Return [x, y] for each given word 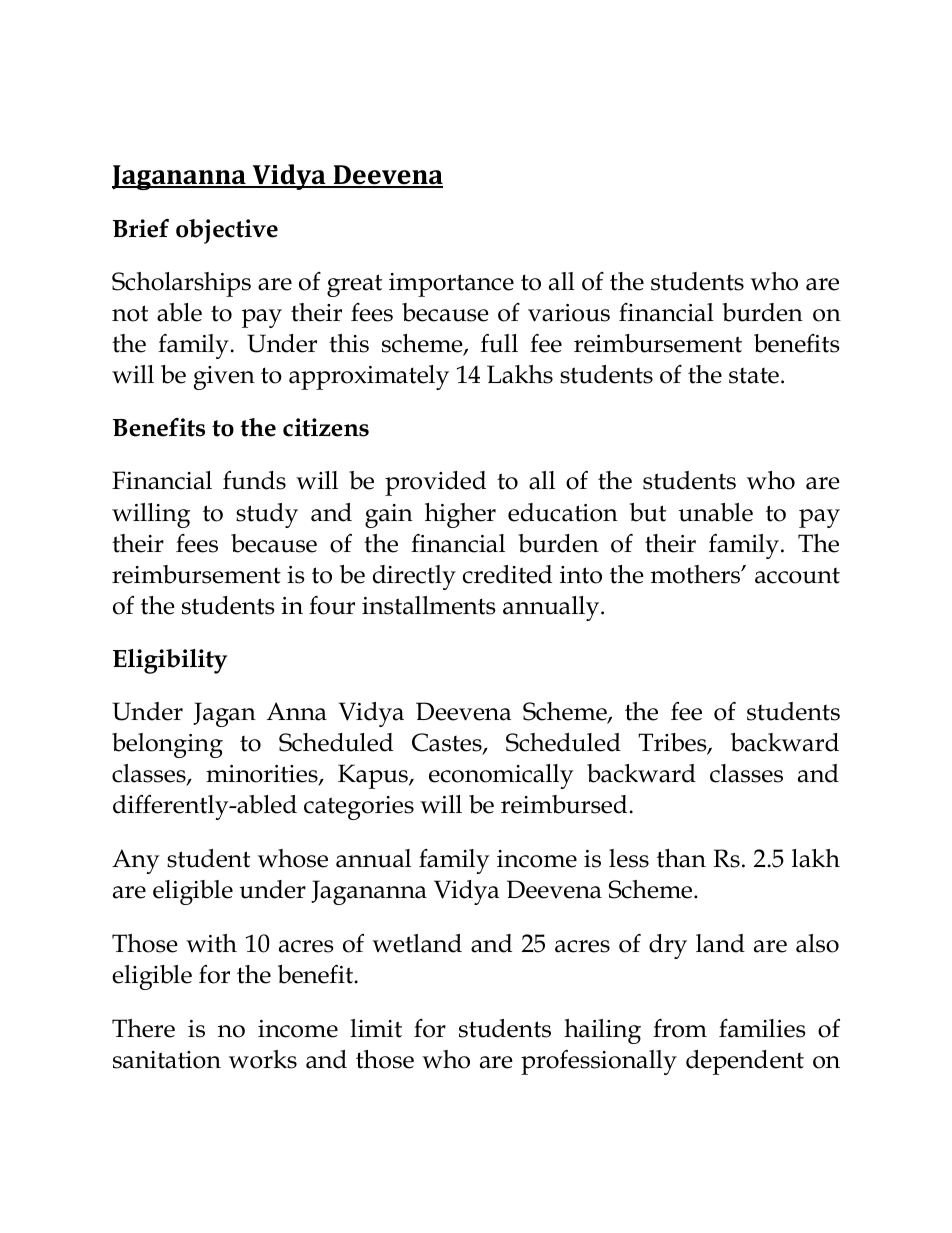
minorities [263, 775]
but [648, 512]
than [681, 858]
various [569, 313]
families [762, 1028]
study [267, 515]
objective [227, 231]
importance [451, 285]
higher [460, 515]
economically [501, 776]
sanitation [167, 1060]
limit [376, 1028]
